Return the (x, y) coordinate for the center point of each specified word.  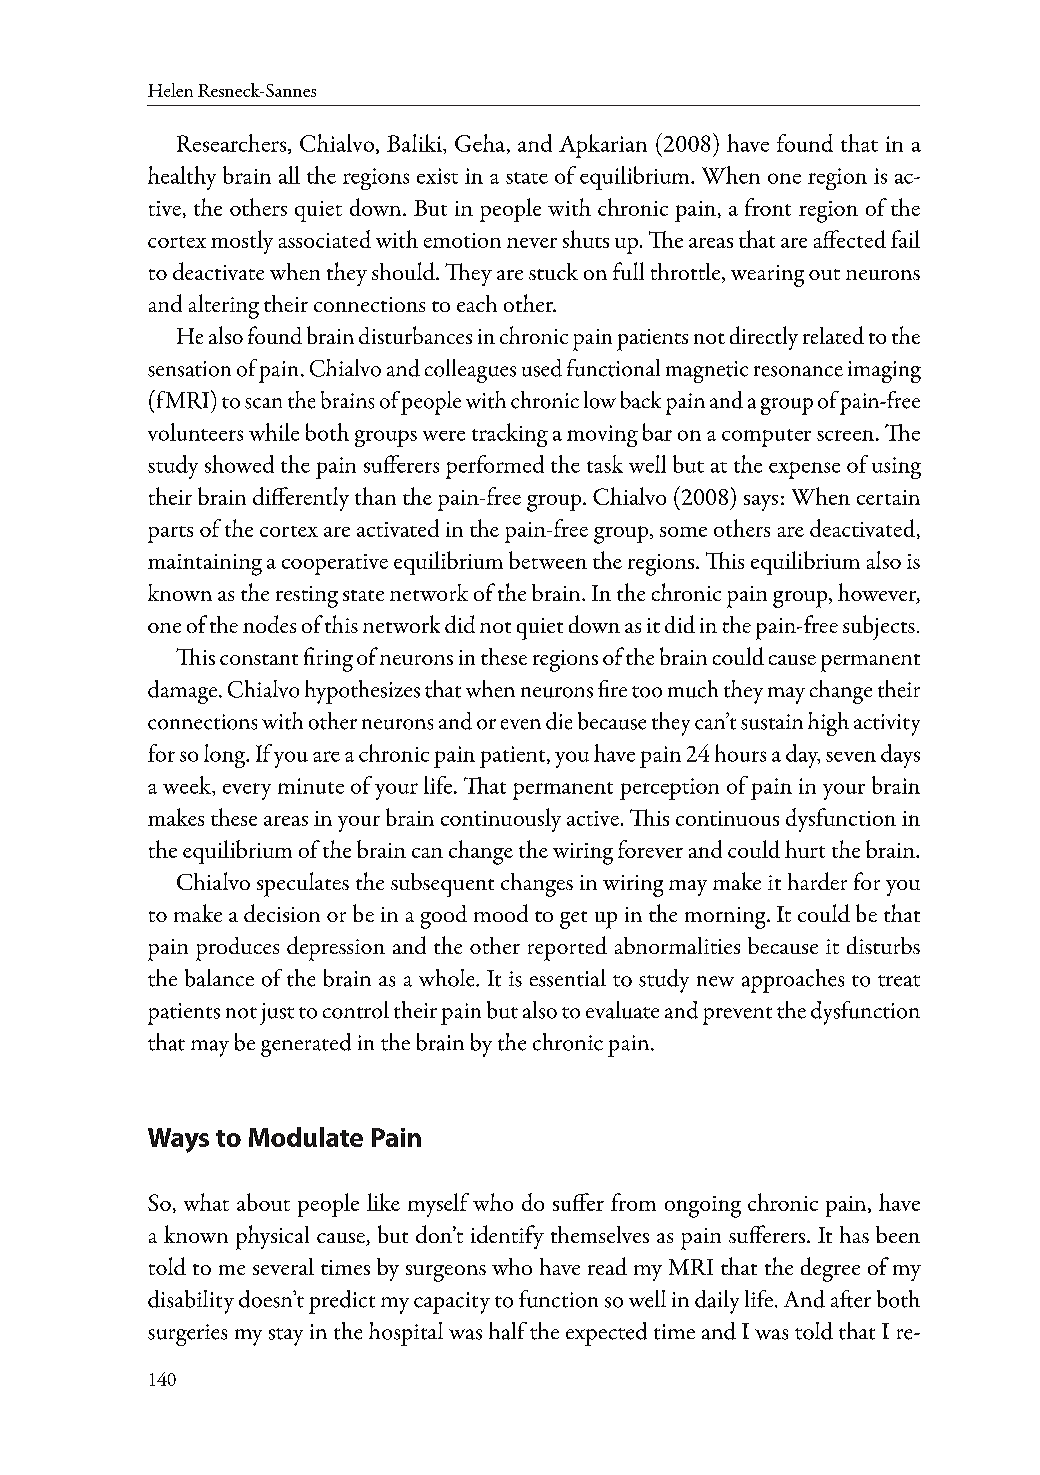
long (226, 756)
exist (437, 176)
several (283, 1266)
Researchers (233, 144)
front (768, 207)
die (559, 721)
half (508, 1331)
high (828, 724)
